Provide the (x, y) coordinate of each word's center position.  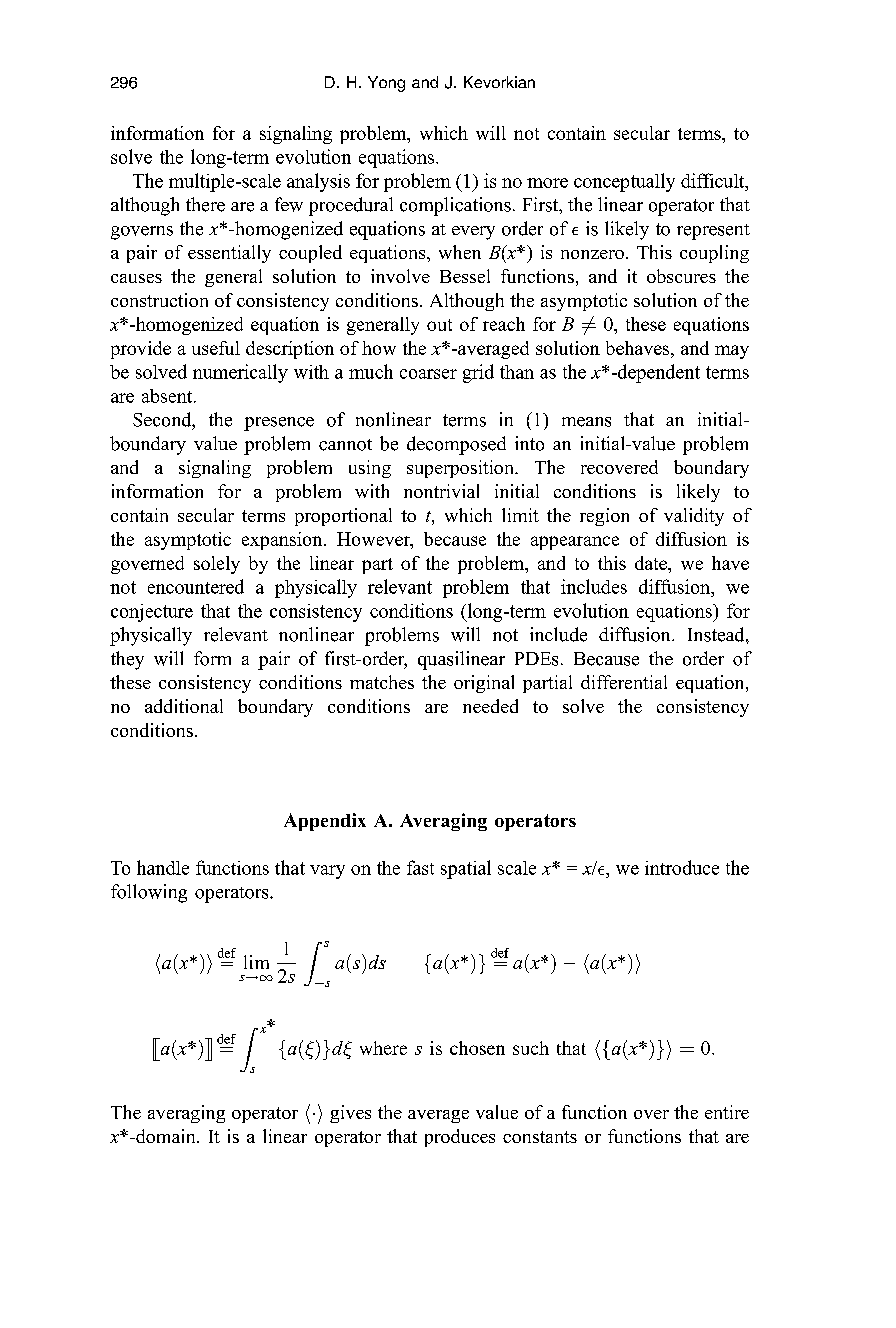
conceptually (624, 182)
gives (350, 1114)
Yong (386, 84)
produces (460, 1138)
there (205, 204)
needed (490, 706)
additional (184, 706)
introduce (682, 867)
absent (168, 396)
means (586, 422)
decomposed (456, 445)
